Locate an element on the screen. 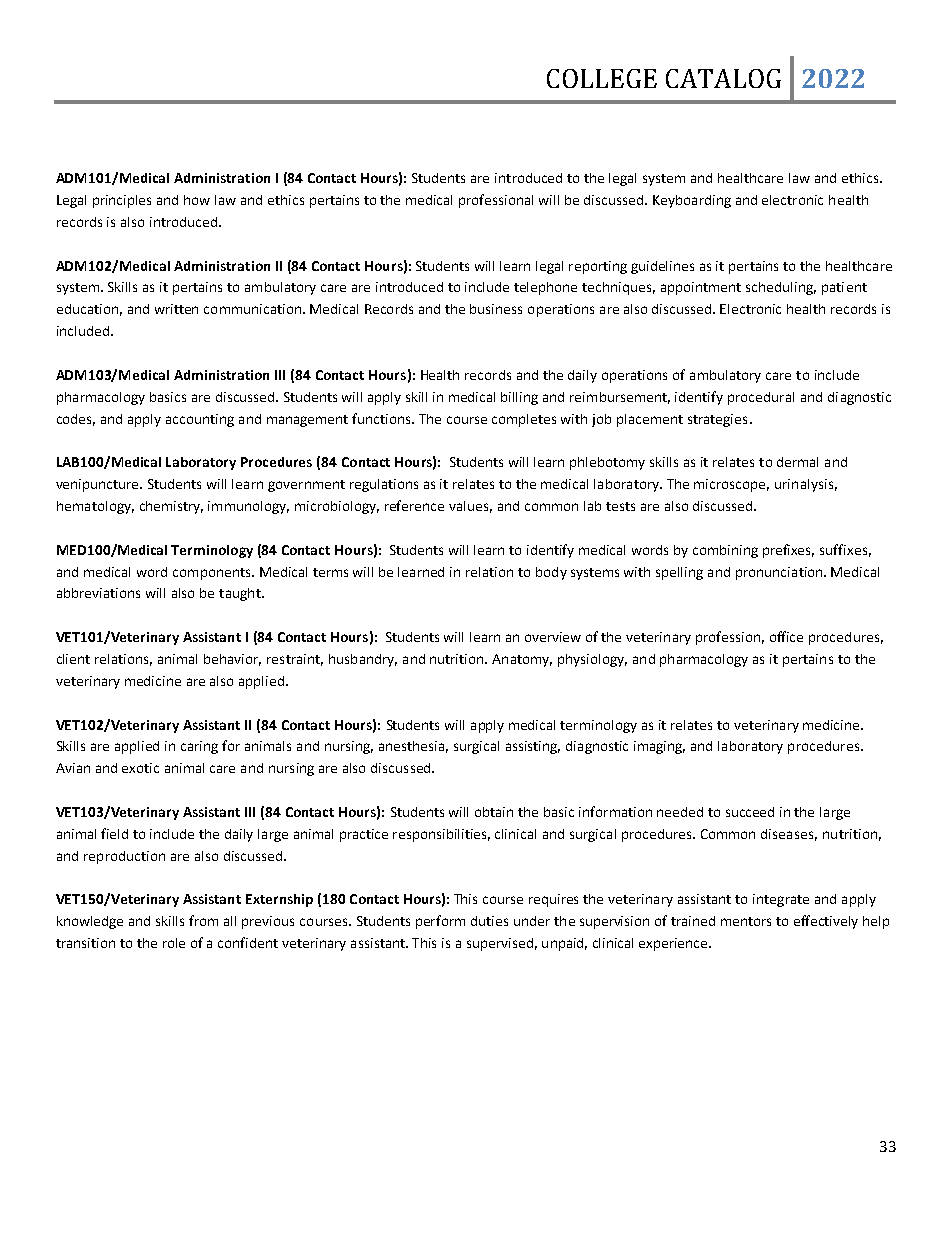  business is located at coordinates (496, 309).
